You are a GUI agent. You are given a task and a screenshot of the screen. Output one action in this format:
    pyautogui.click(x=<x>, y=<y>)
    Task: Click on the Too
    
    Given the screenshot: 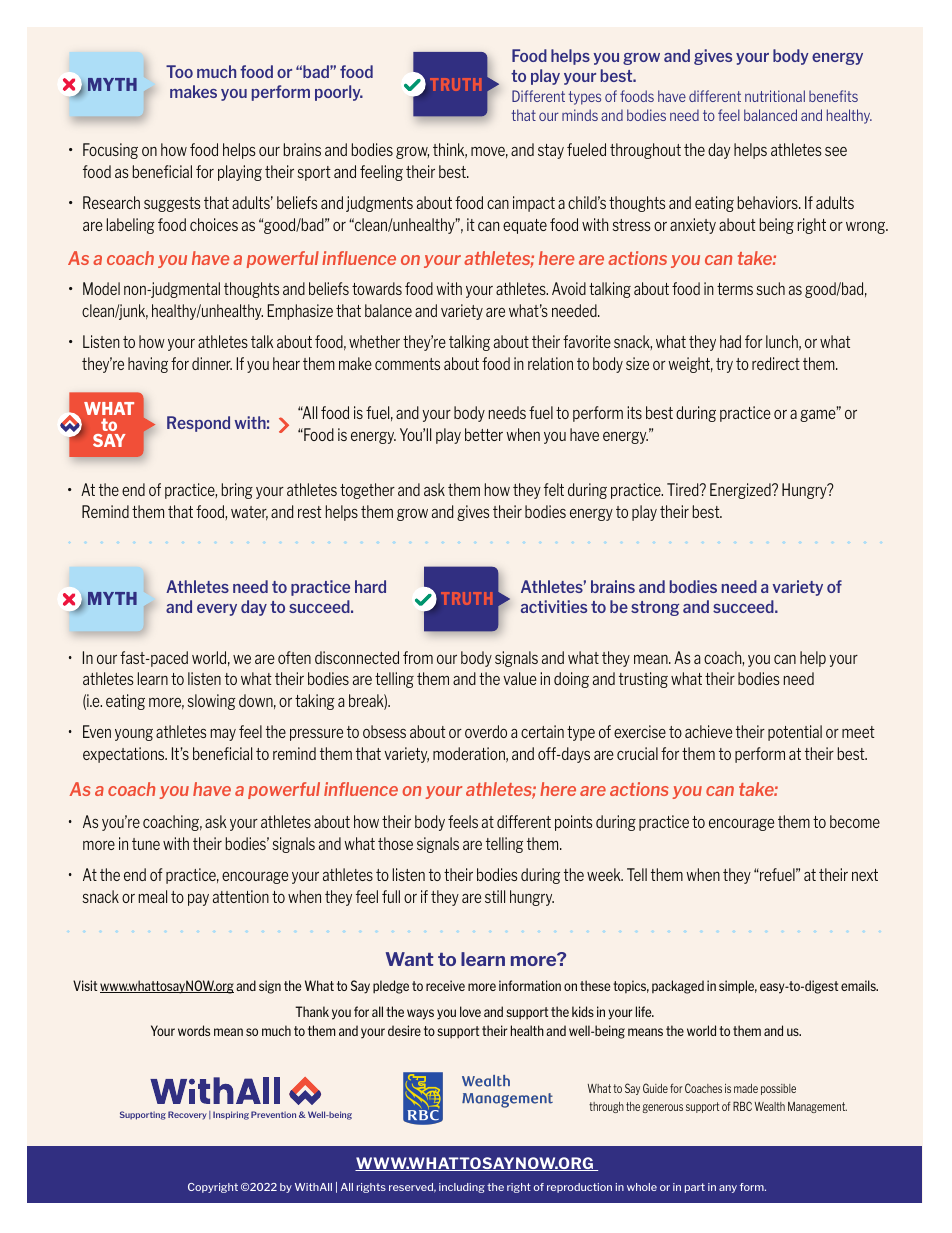 What is the action you would take?
    pyautogui.click(x=179, y=71)
